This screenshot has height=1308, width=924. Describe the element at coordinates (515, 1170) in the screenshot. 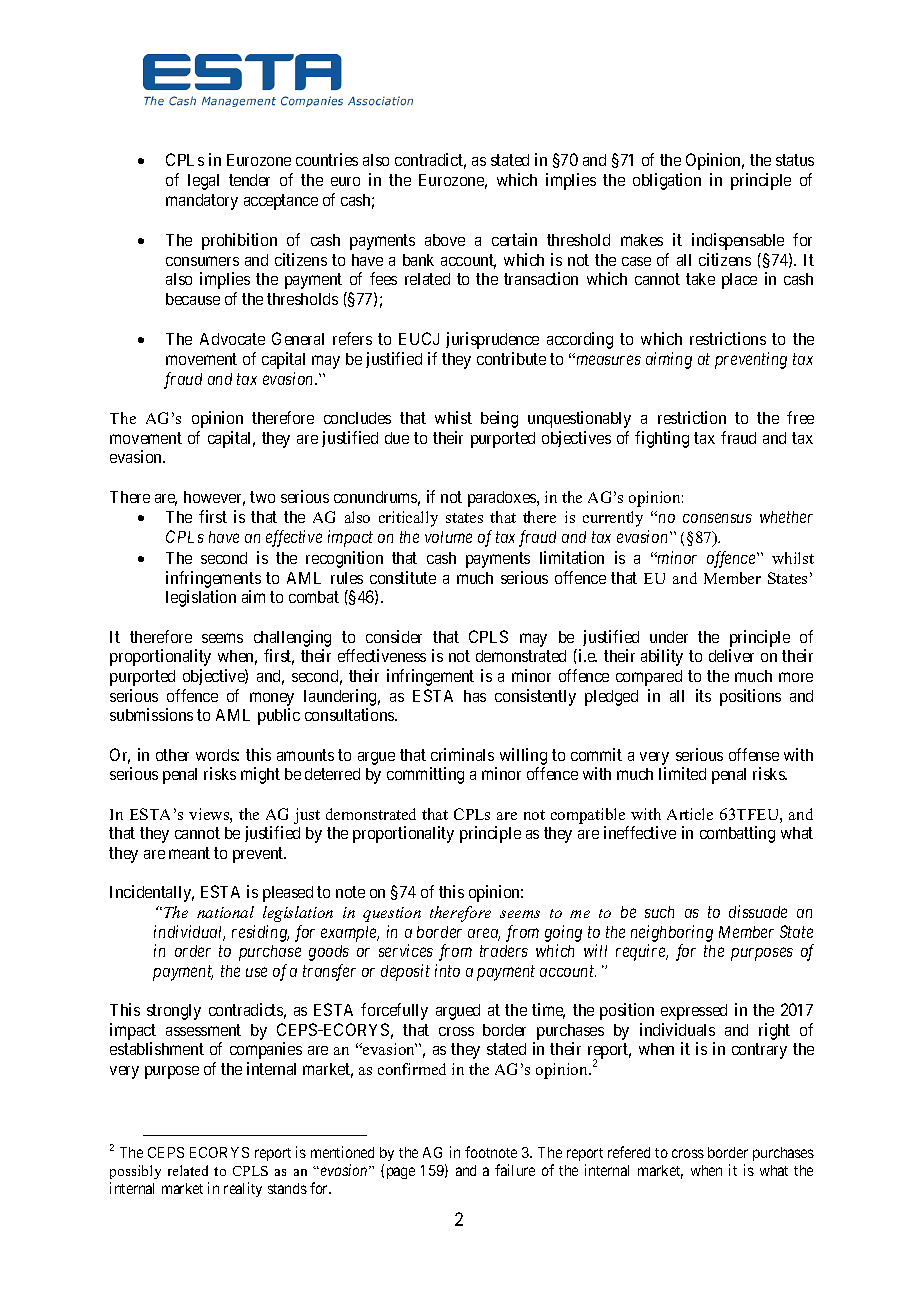

I see `failure` at that location.
